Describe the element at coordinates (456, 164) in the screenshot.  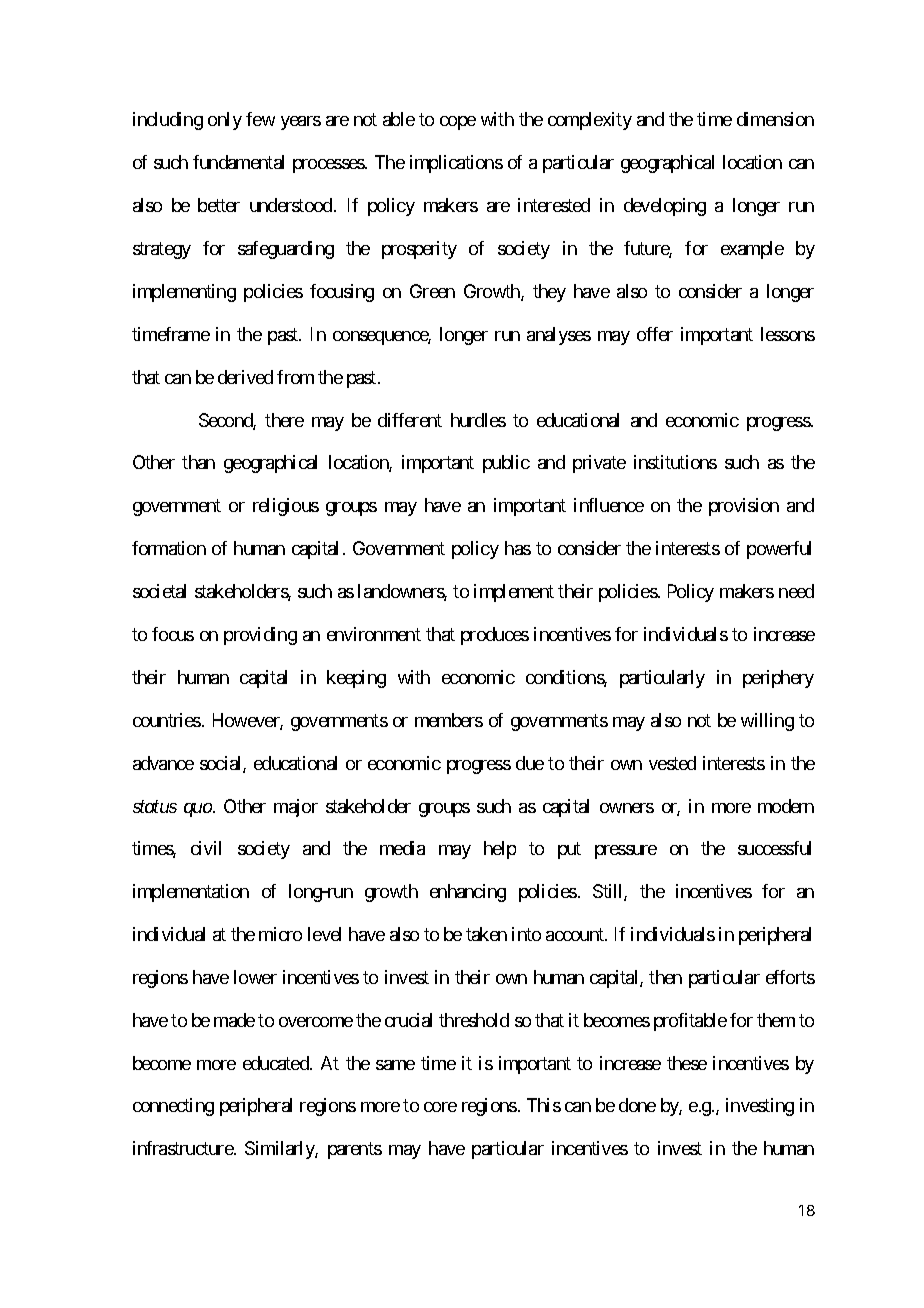
I see `implications` at that location.
